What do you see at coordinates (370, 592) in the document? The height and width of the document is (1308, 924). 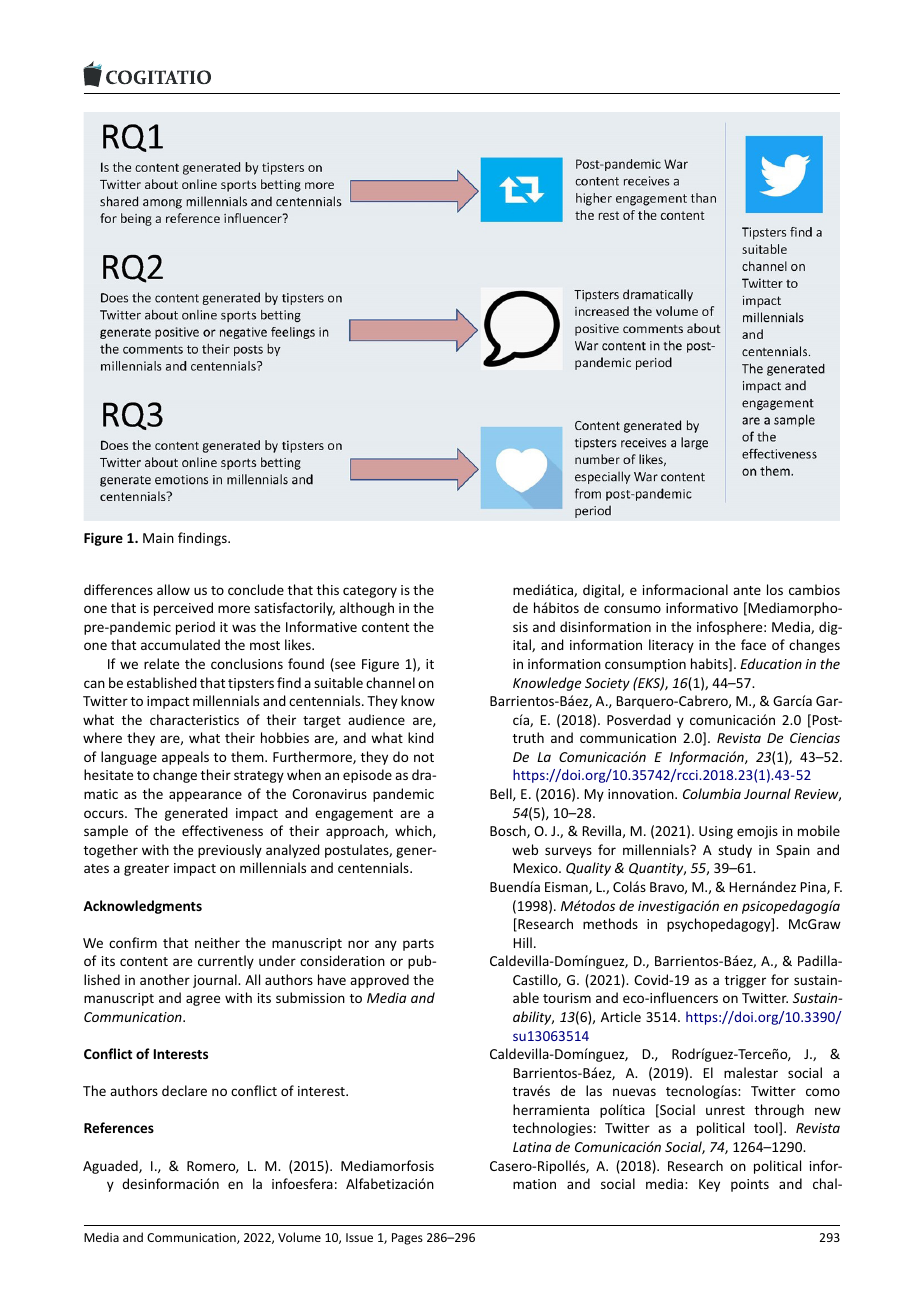 I see `category` at bounding box center [370, 592].
